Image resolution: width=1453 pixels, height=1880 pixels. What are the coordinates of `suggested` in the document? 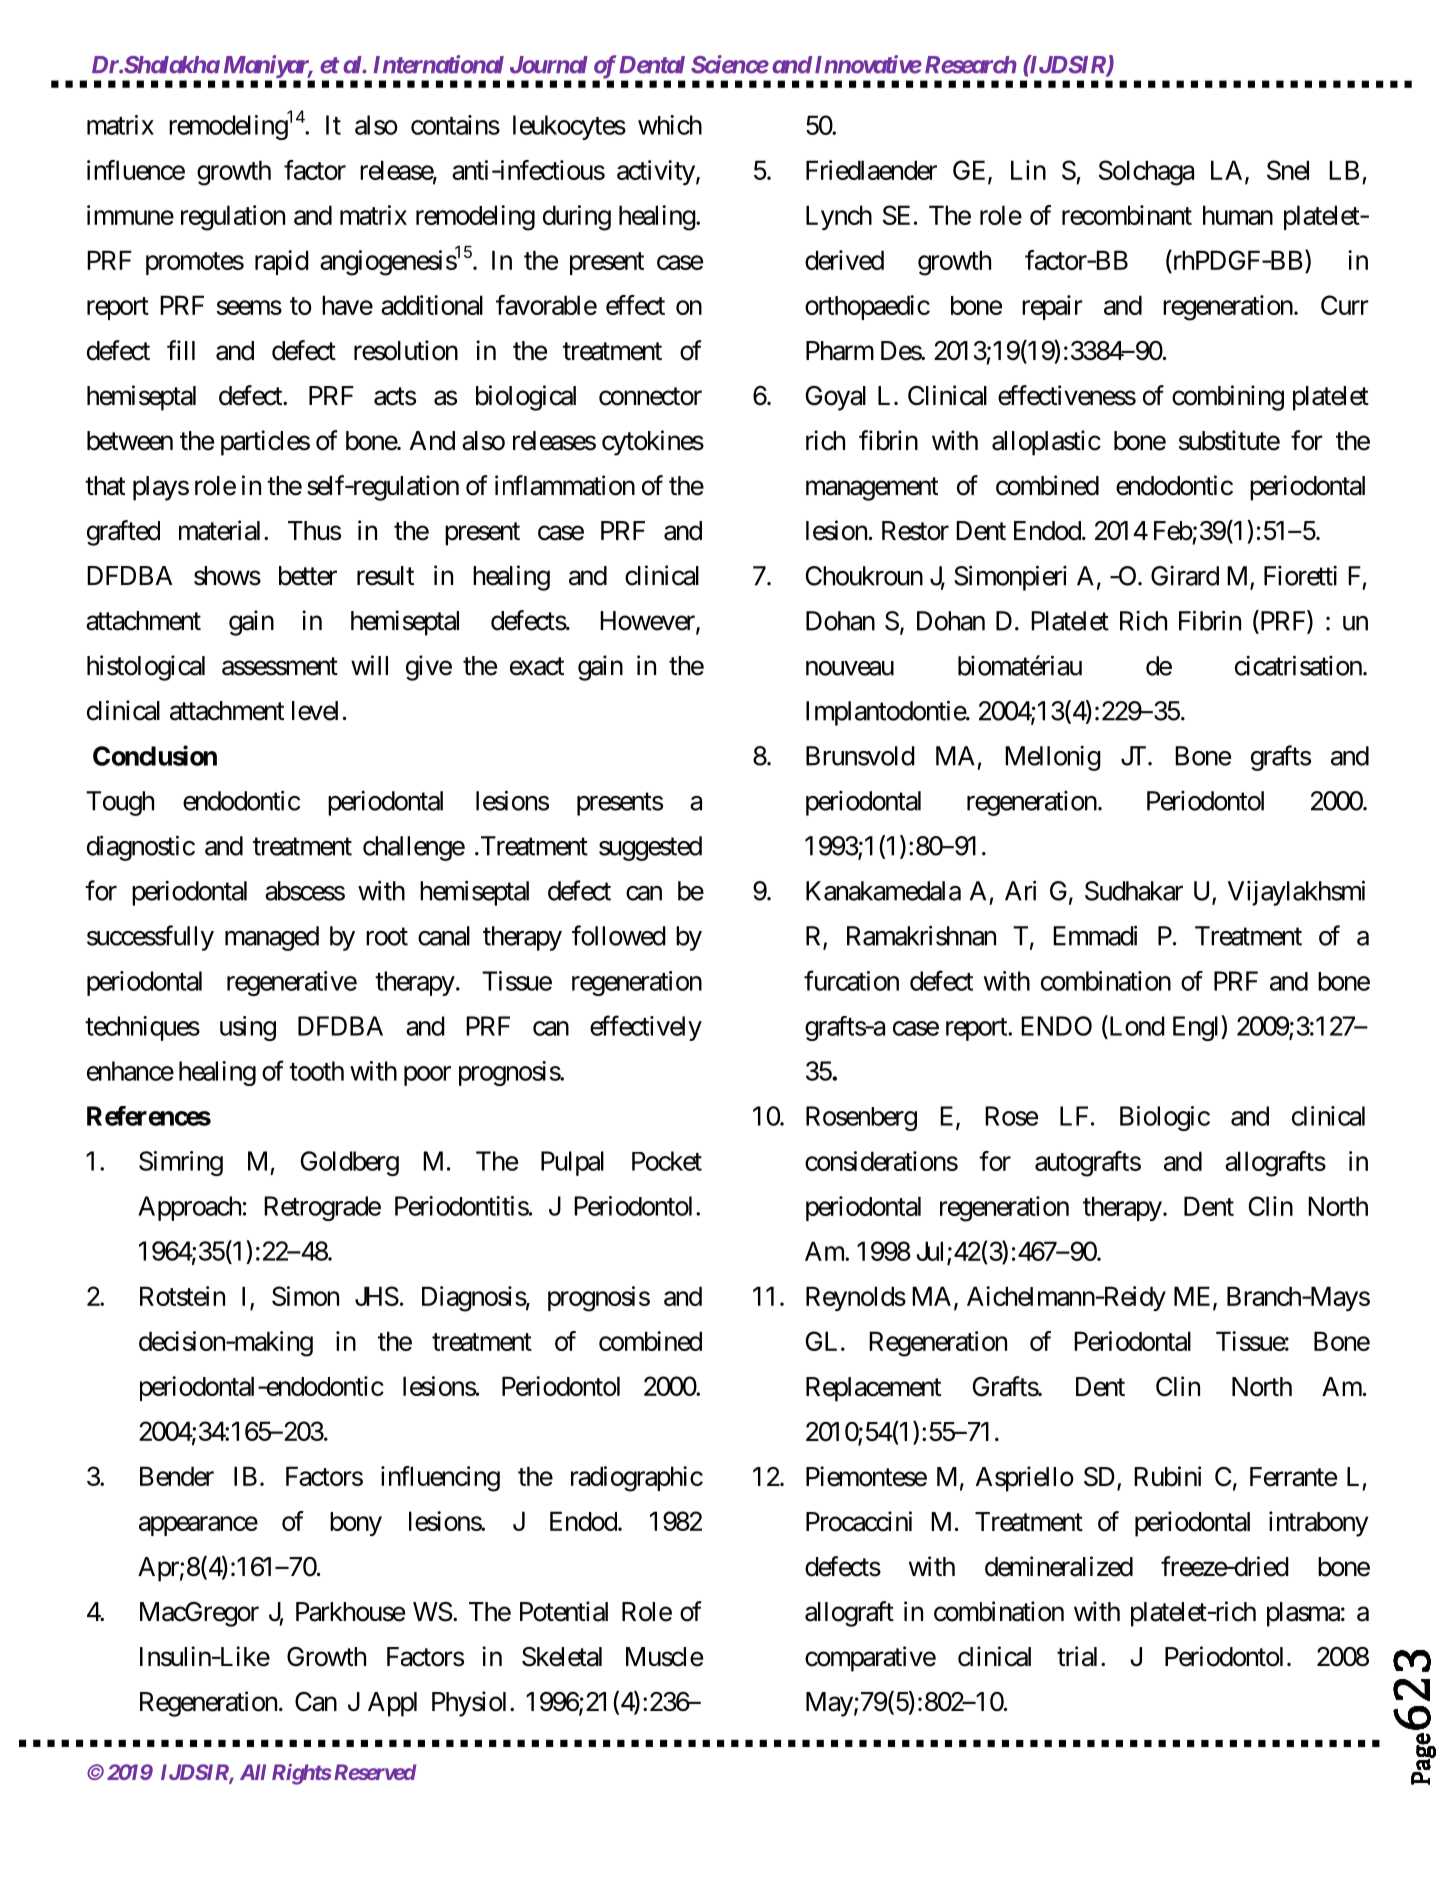 It's located at (650, 848).
